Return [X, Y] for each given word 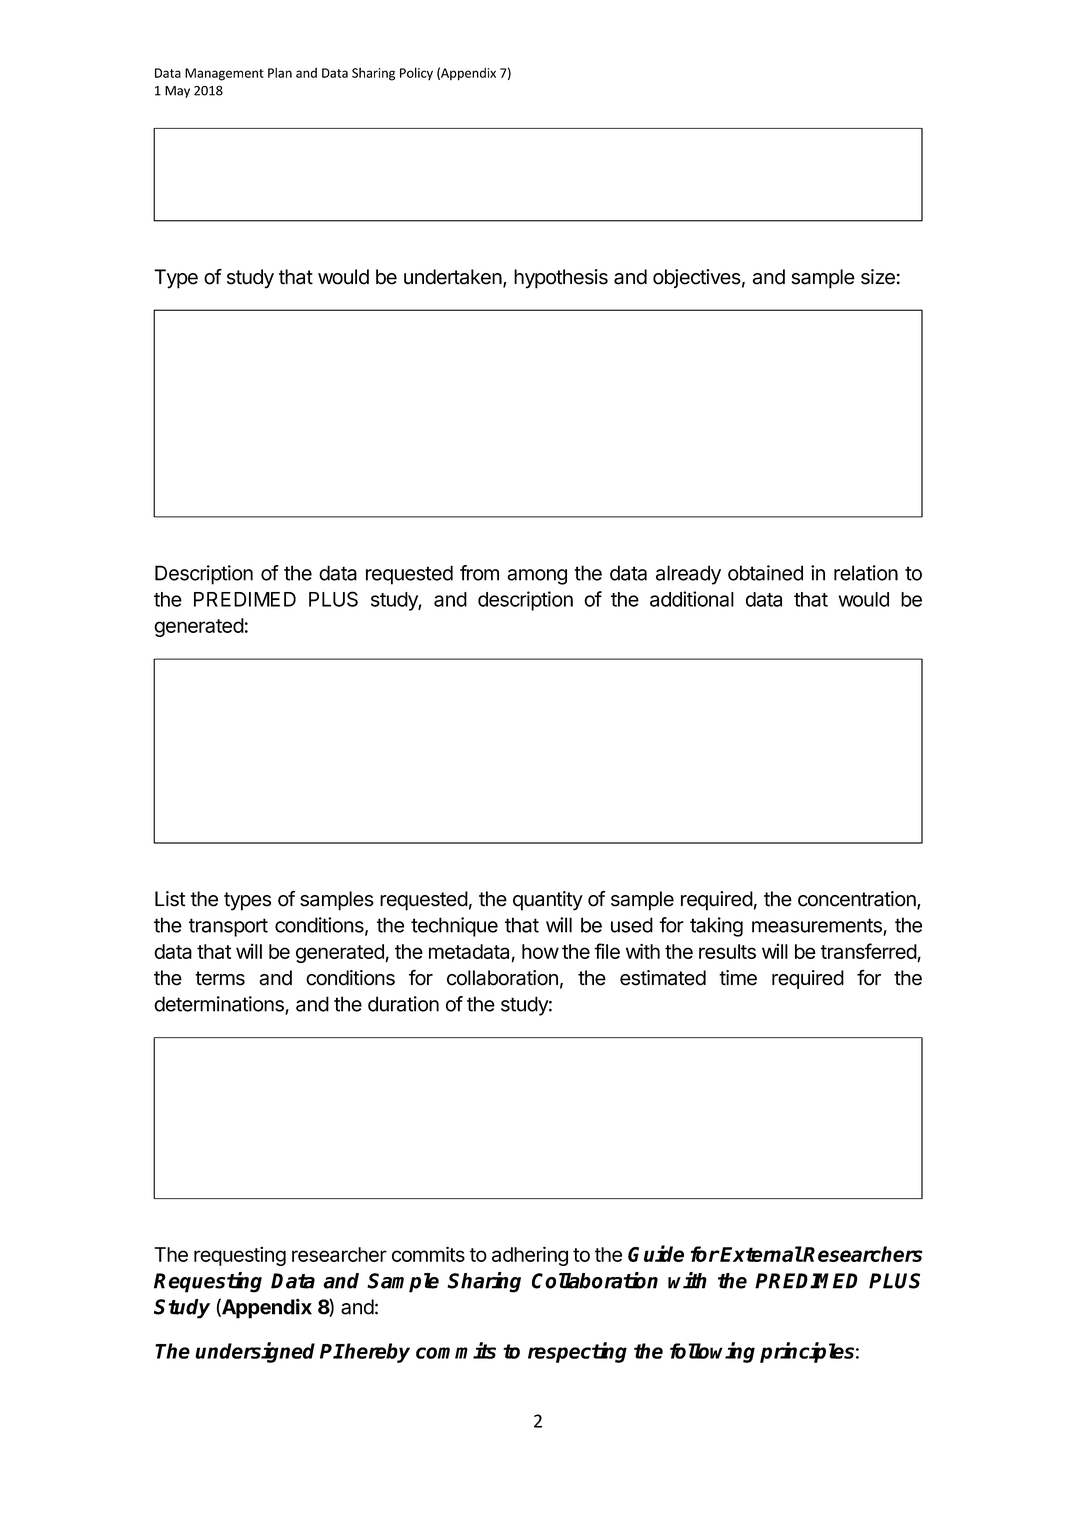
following [712, 1352]
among [537, 577]
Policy [416, 73]
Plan [280, 72]
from [479, 573]
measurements [818, 926]
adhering [530, 1256]
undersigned [255, 1352]
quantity [548, 901]
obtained [765, 573]
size [878, 277]
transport [228, 927]
